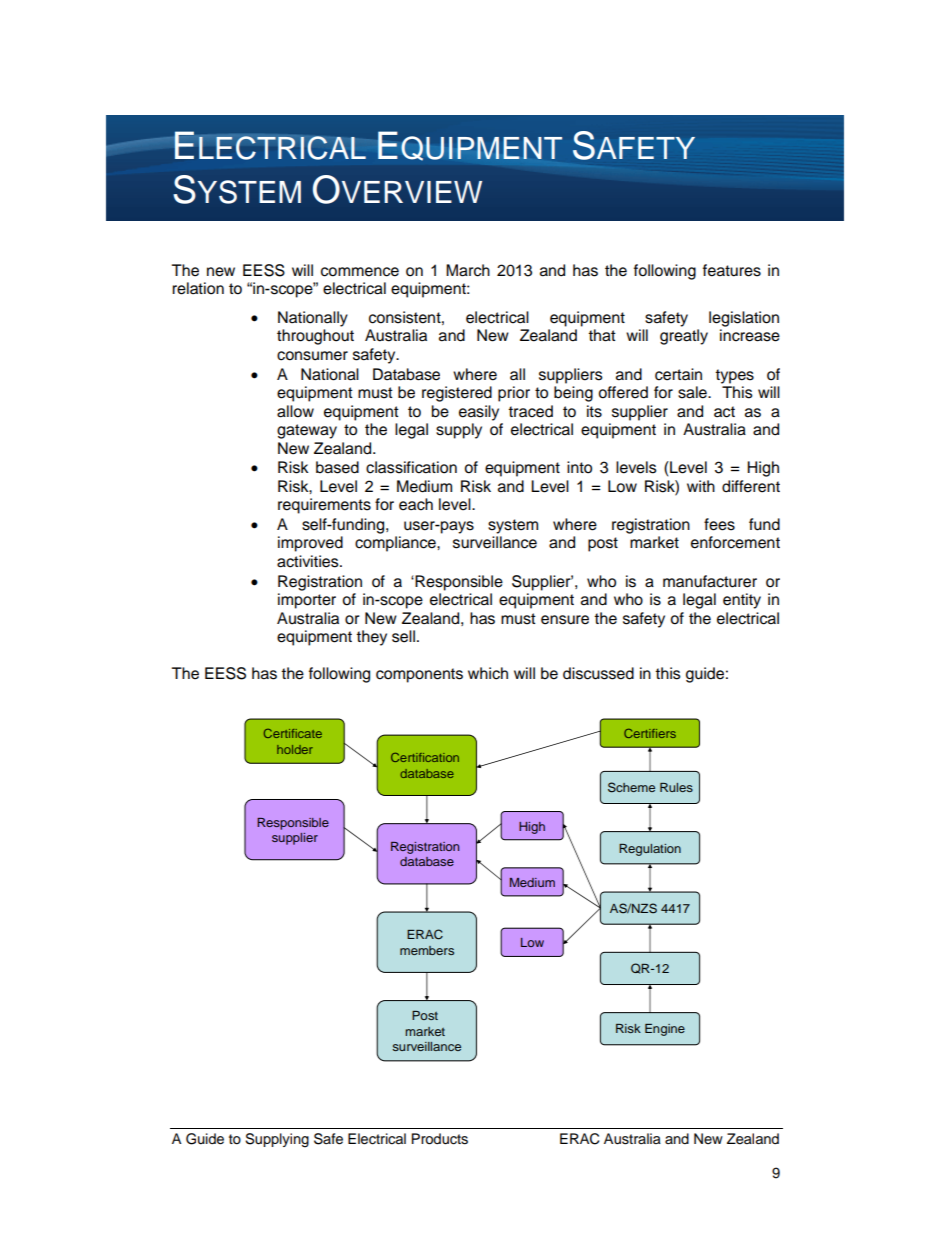 This document has width=952, height=1233. What do you see at coordinates (425, 757) in the document?
I see `Certification` at bounding box center [425, 757].
